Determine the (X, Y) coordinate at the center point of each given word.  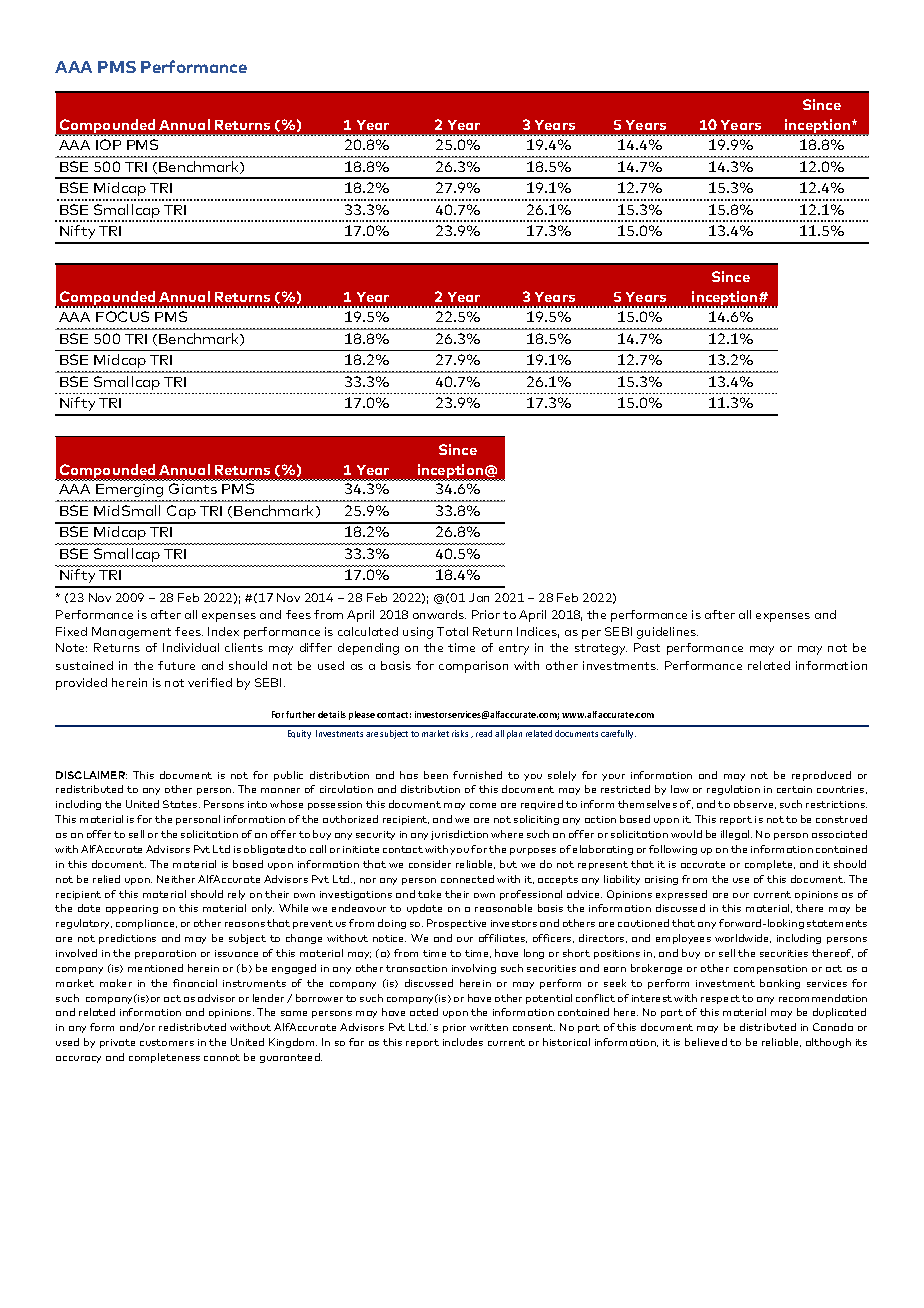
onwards (439, 614)
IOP (108, 144)
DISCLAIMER (91, 775)
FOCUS (122, 316)
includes (463, 1042)
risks (460, 733)
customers (167, 1042)
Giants (193, 488)
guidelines (667, 633)
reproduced (821, 776)
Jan (479, 597)
